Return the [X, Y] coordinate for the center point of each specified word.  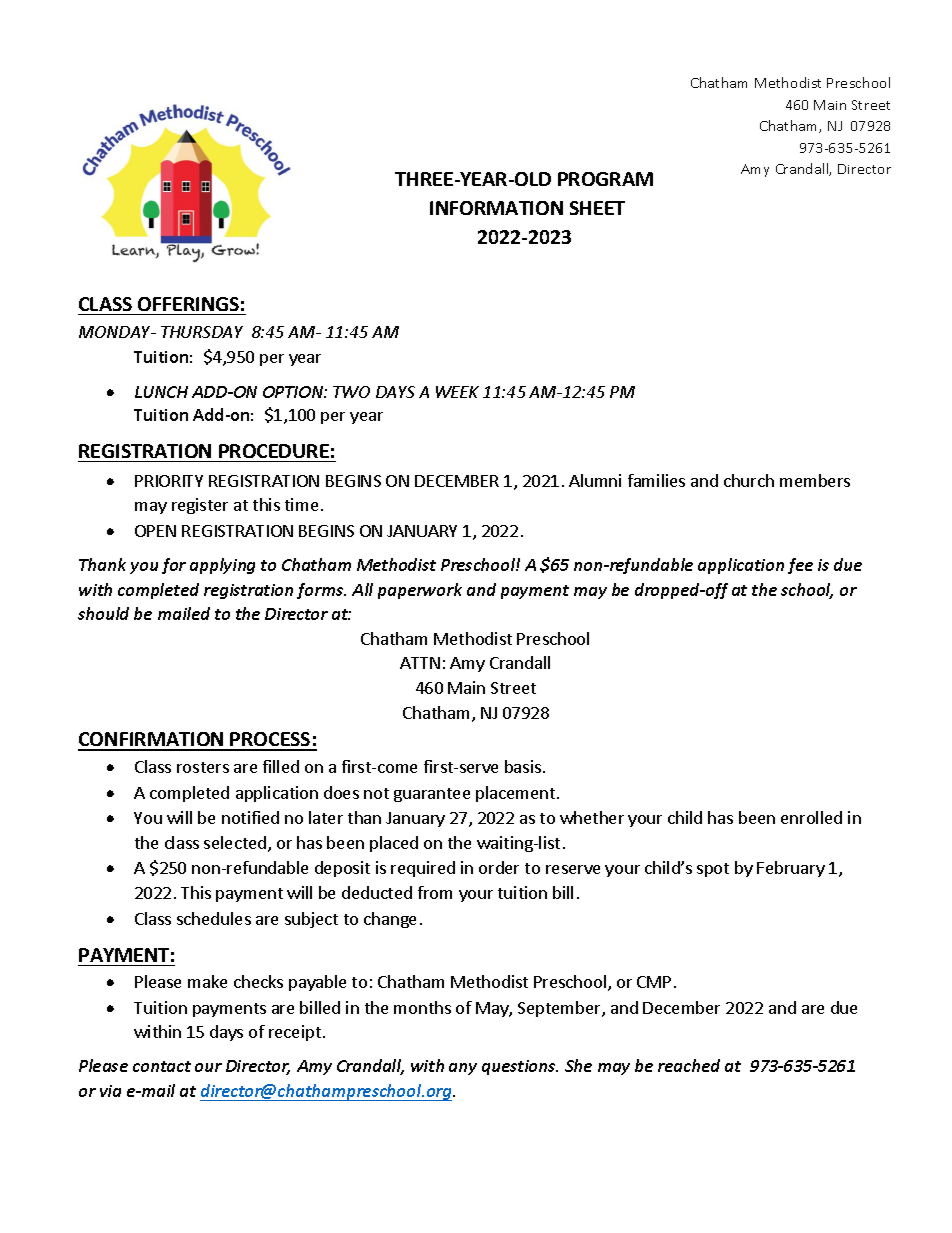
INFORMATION [496, 208]
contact [162, 1066]
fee [800, 566]
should [103, 613]
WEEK [457, 392]
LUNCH [161, 392]
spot [713, 870]
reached [689, 1065]
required [423, 869]
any [463, 1069]
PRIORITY [169, 481]
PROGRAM [605, 179]
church [749, 480]
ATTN [420, 663]
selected [235, 842]
